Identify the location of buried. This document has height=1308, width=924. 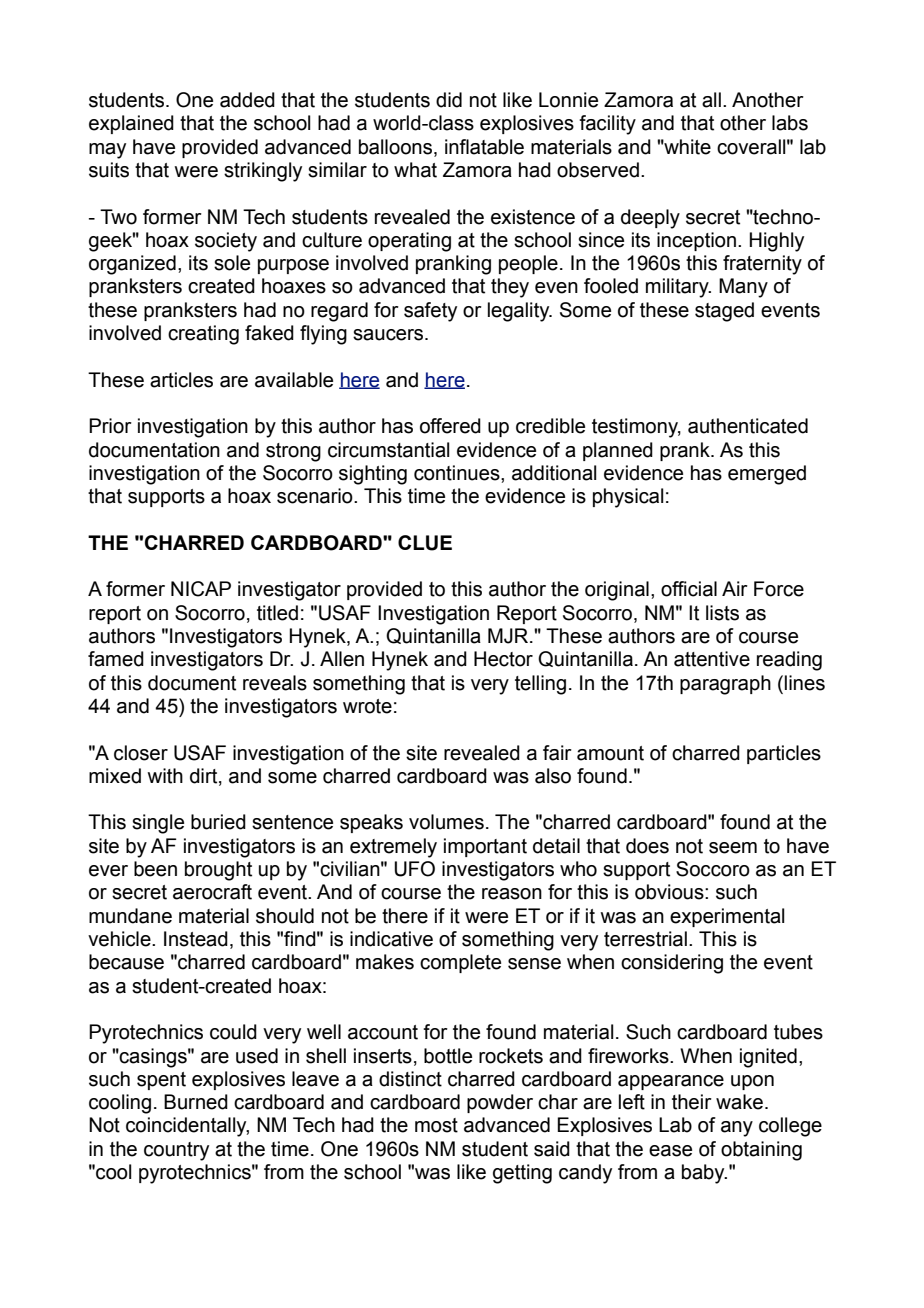
(218, 822).
